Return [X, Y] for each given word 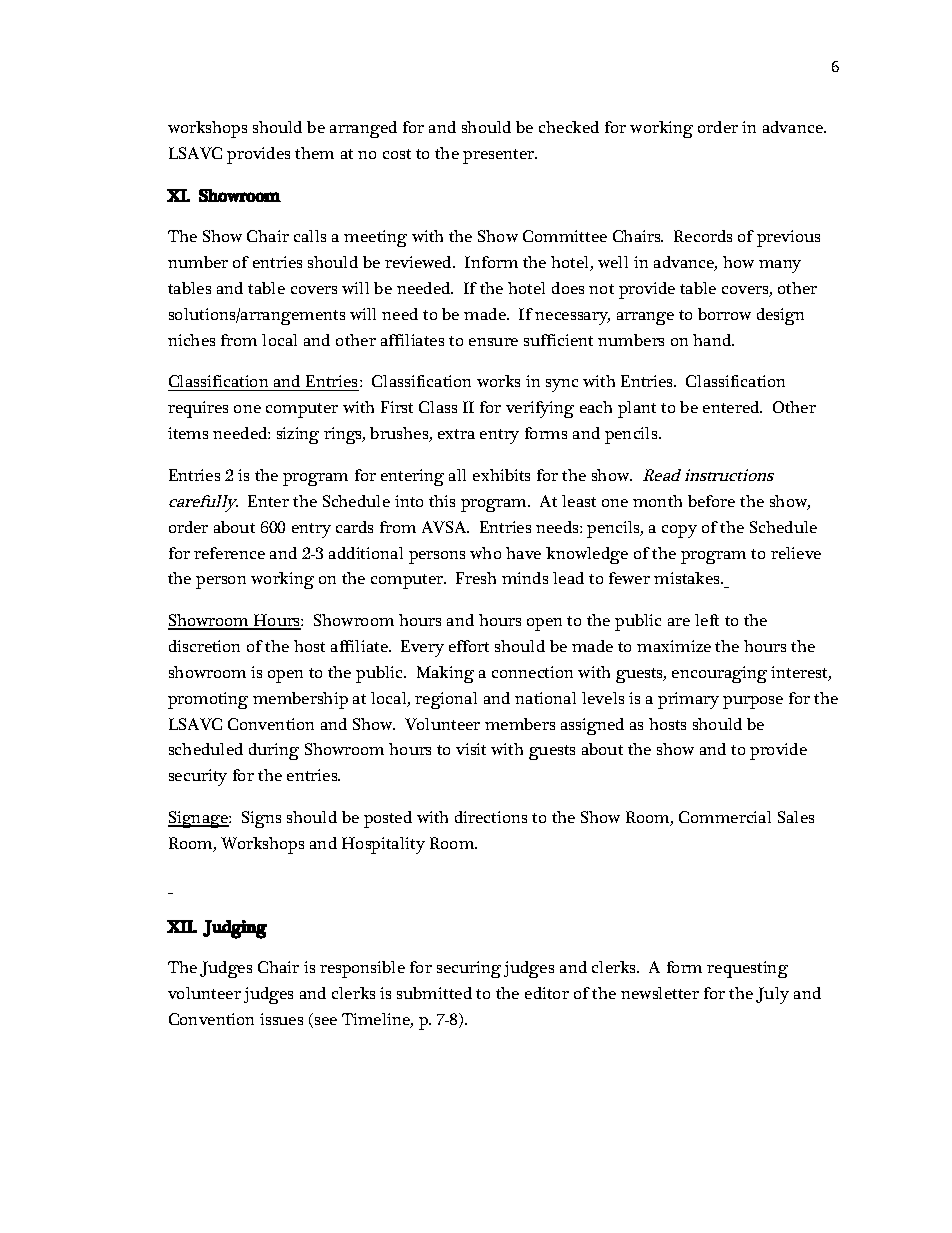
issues [281, 1019]
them [314, 153]
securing [469, 969]
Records [703, 236]
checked [569, 127]
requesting [747, 969]
